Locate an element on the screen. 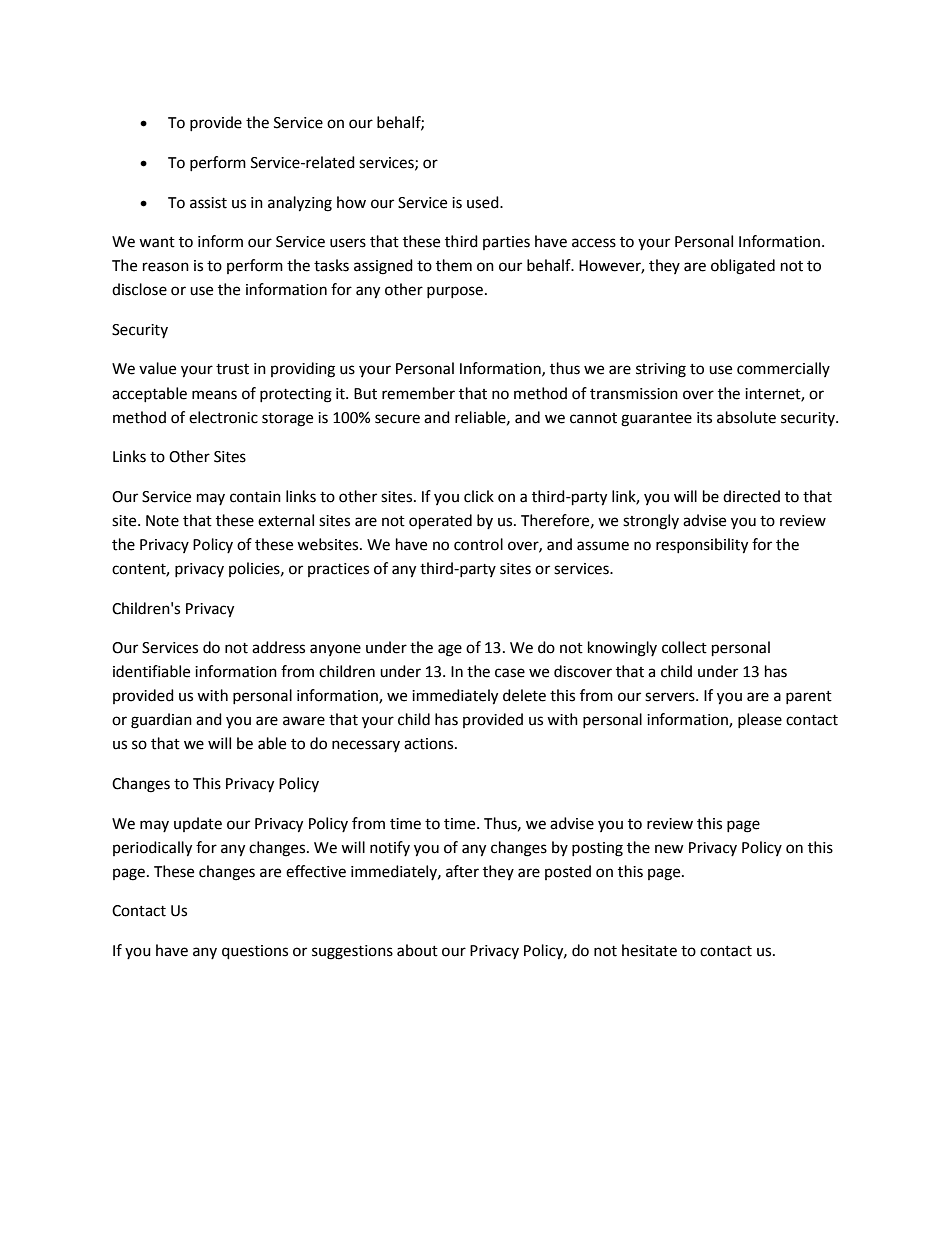 Image resolution: width=952 pixels, height=1233 pixels. questions is located at coordinates (255, 952).
